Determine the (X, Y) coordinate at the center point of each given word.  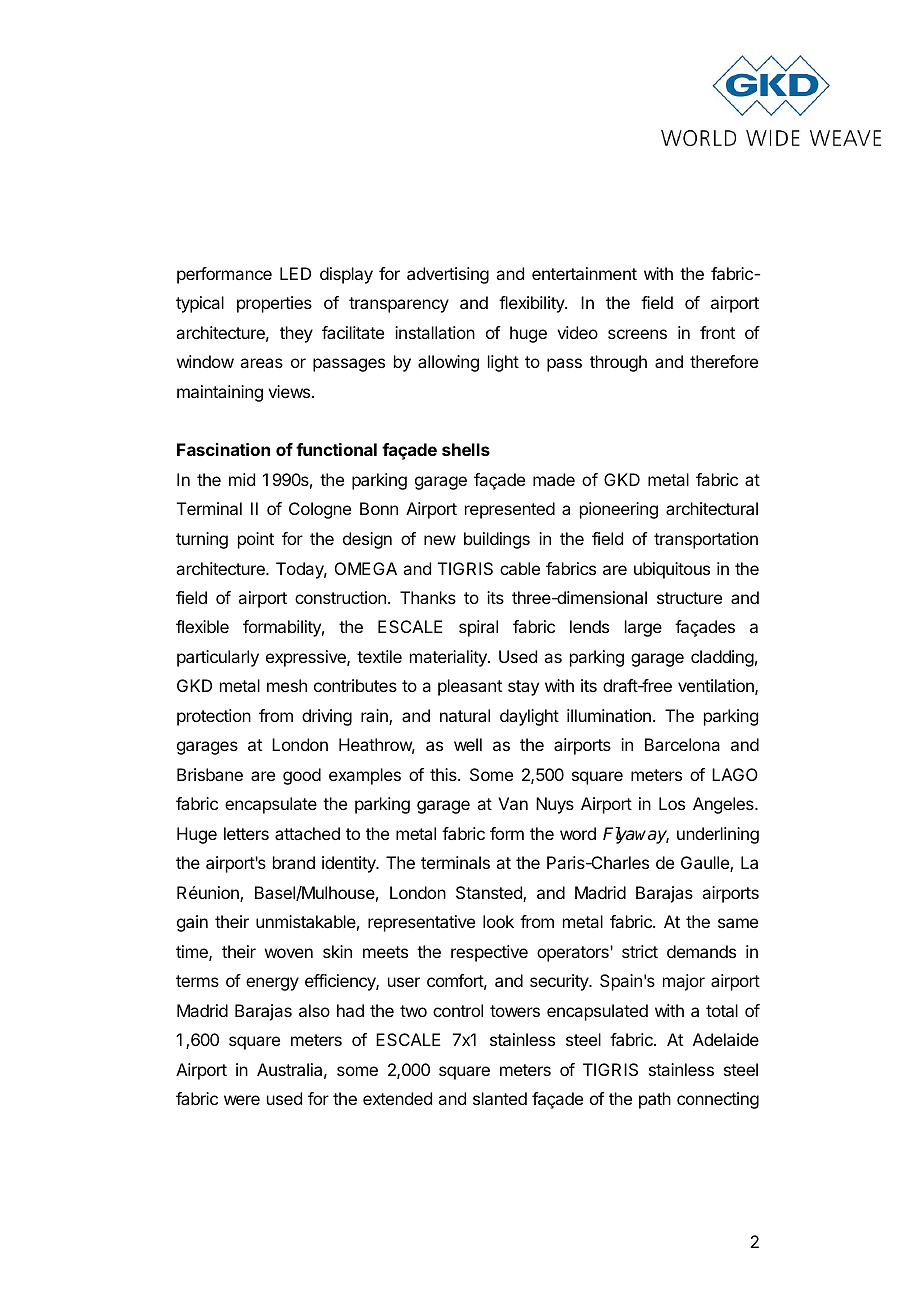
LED (295, 273)
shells (466, 449)
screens (637, 334)
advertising (448, 275)
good (302, 776)
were (242, 1100)
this (444, 774)
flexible (202, 626)
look (498, 921)
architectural (712, 508)
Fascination (223, 449)
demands (701, 951)
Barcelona (682, 744)
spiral (478, 628)
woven (289, 953)
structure (689, 598)
